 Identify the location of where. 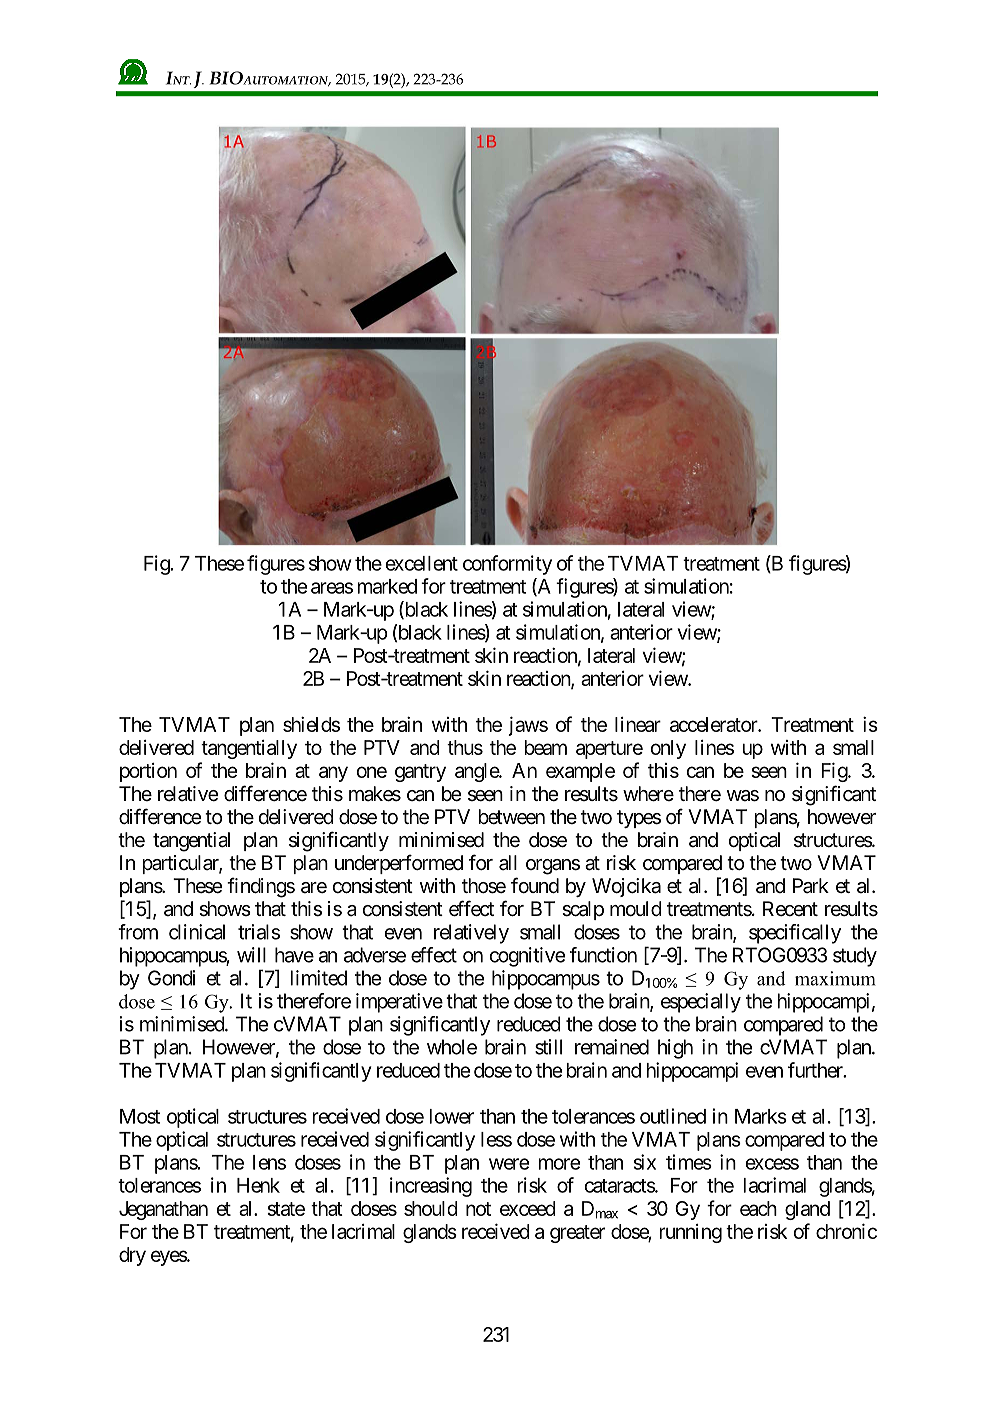
(648, 794).
